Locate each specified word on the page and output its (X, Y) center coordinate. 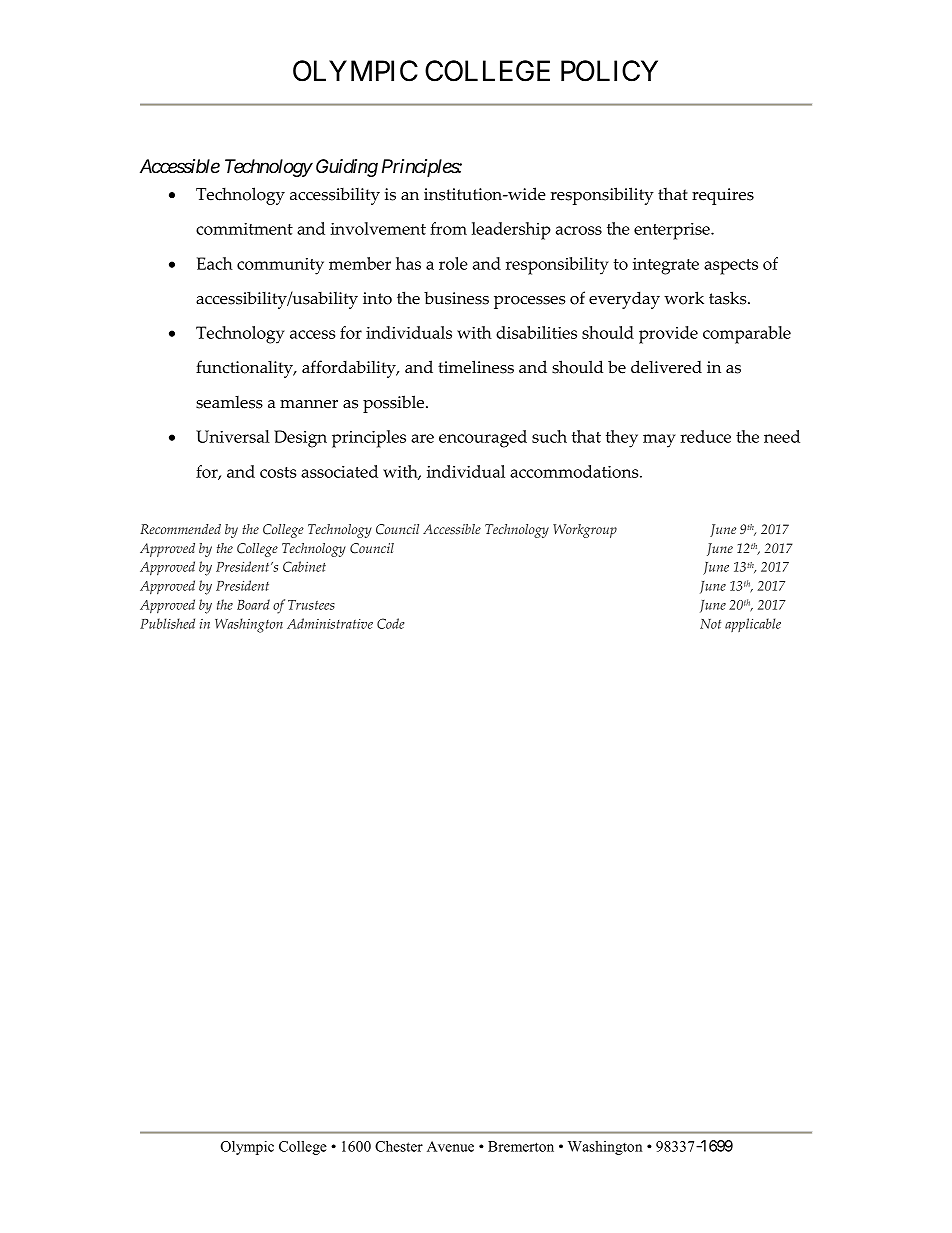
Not (710, 624)
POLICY (609, 71)
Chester (399, 1146)
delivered (666, 367)
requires (723, 196)
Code (390, 623)
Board (253, 604)
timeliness (476, 367)
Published (167, 623)
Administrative (330, 623)
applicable (753, 625)
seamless (229, 402)
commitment (244, 229)
